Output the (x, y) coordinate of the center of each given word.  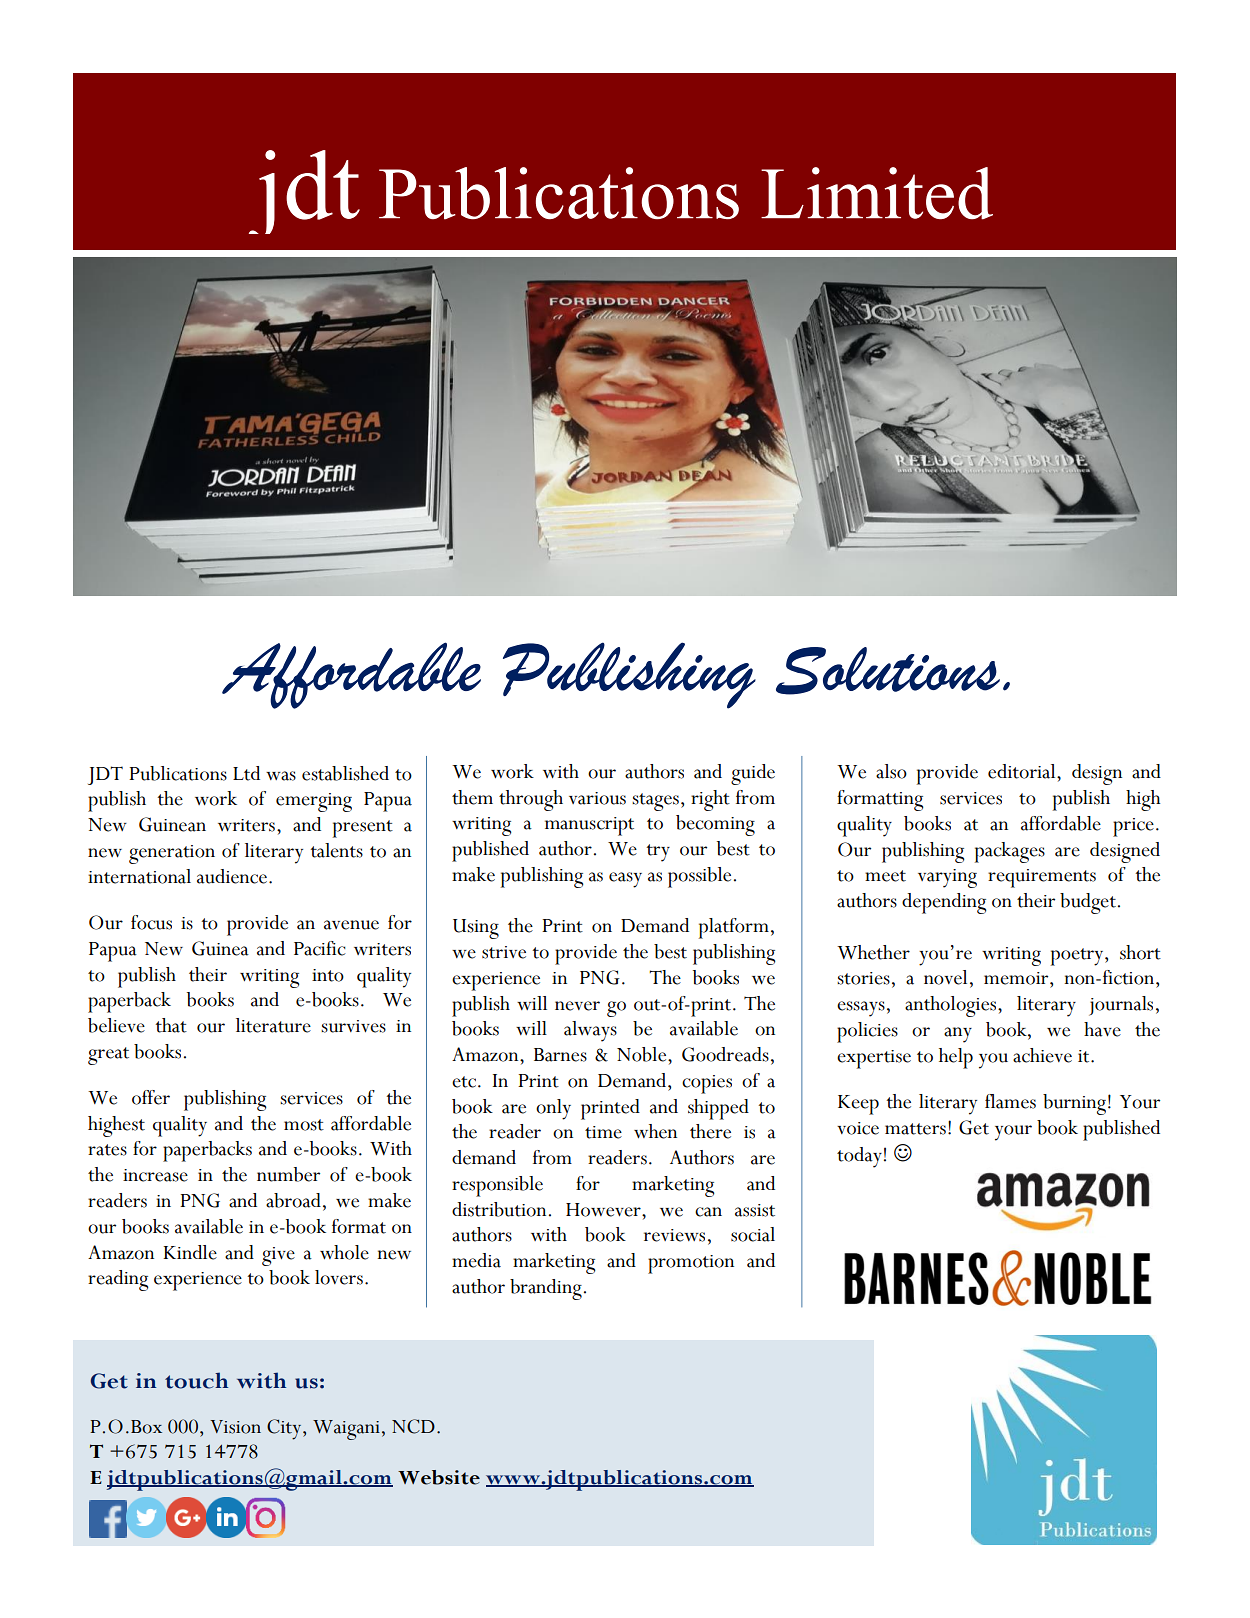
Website (439, 1477)
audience (232, 876)
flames (1010, 1101)
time (603, 1132)
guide (753, 774)
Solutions (888, 671)
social (753, 1234)
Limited (877, 193)
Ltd (246, 773)
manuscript (589, 826)
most (304, 1125)
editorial (1023, 771)
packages (1010, 852)
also (891, 771)
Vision (235, 1427)
